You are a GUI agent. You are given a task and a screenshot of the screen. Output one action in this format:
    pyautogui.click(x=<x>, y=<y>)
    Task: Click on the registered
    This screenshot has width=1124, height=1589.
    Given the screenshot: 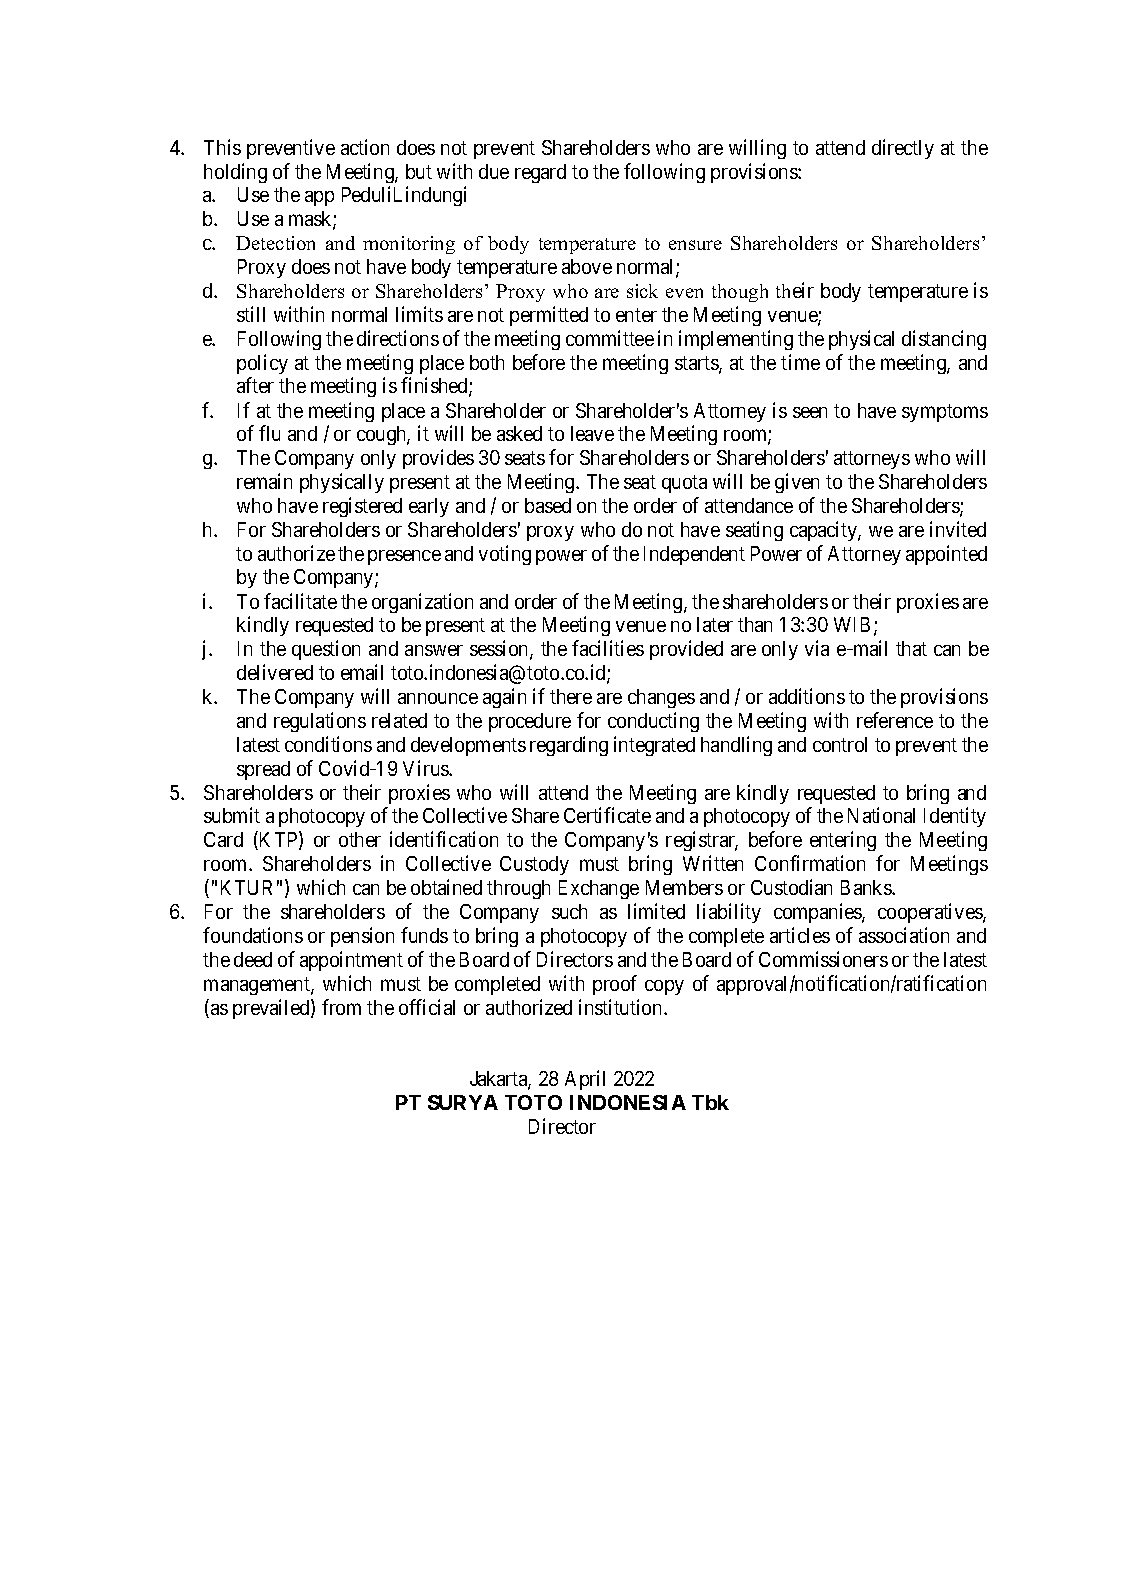 What is the action you would take?
    pyautogui.click(x=362, y=507)
